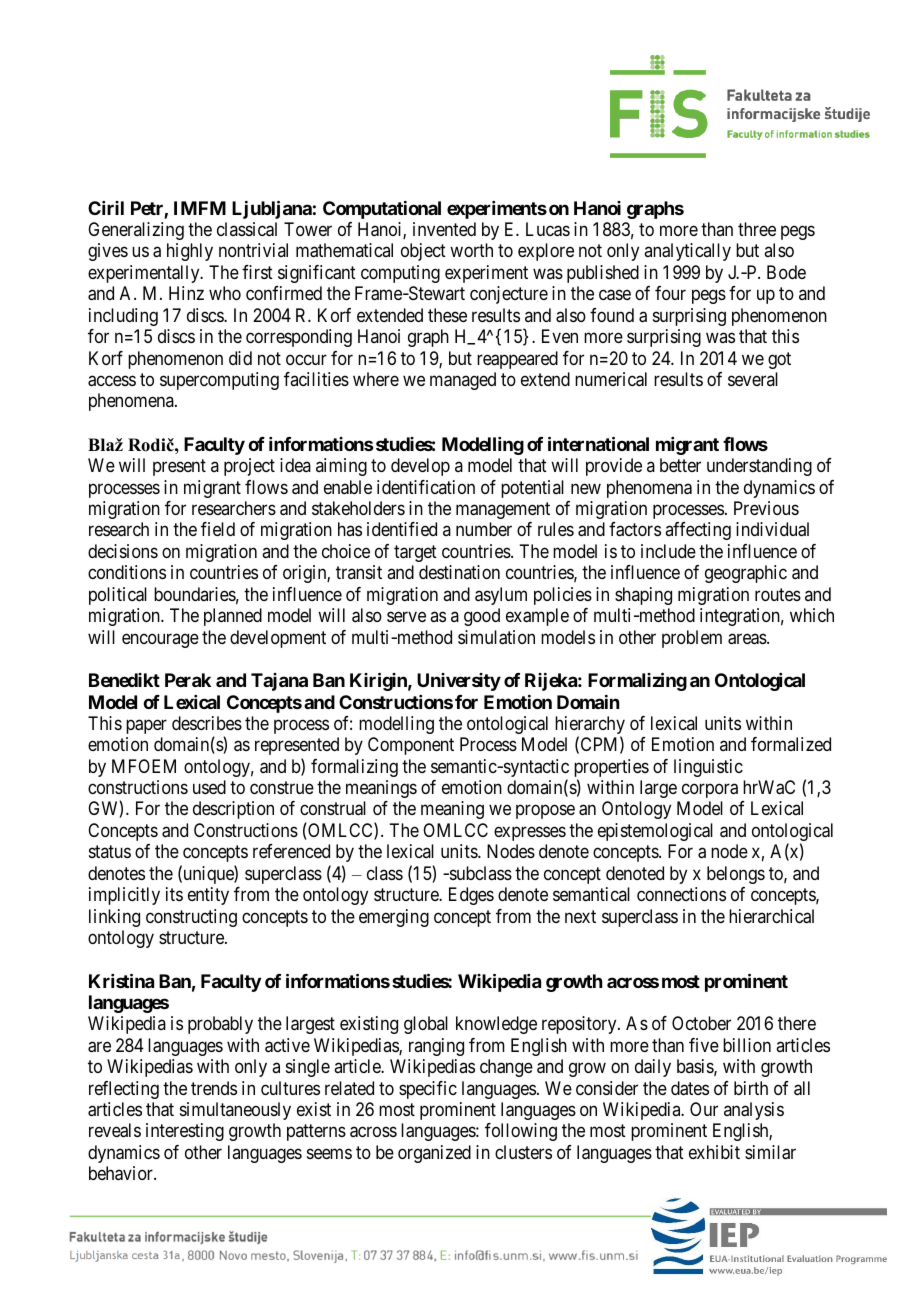  Describe the element at coordinates (714, 1152) in the image. I see `exhibit` at that location.
